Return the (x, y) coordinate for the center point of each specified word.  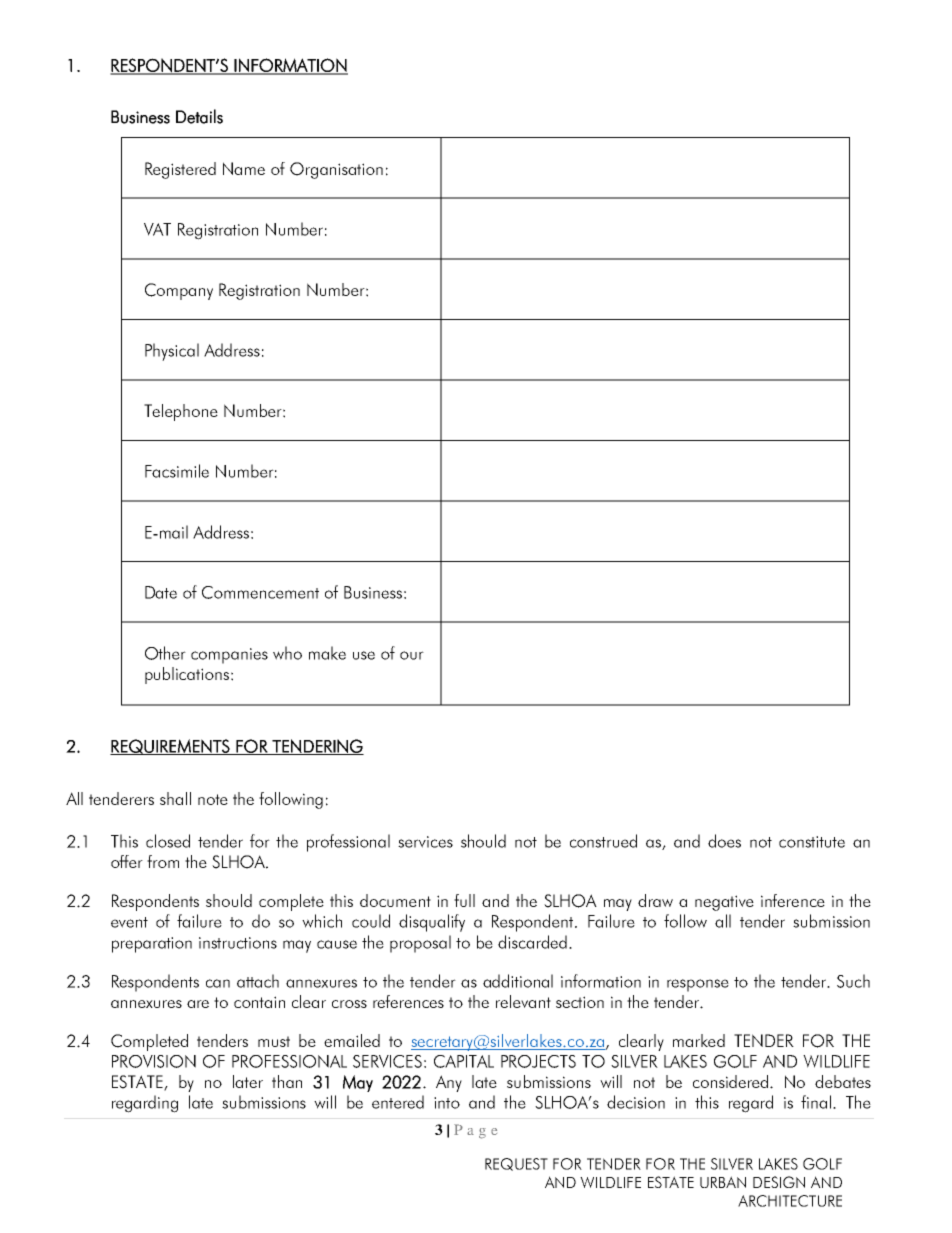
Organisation (336, 170)
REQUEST (516, 1164)
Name (244, 168)
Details (199, 116)
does (724, 841)
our (412, 655)
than (287, 1081)
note (213, 799)
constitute (812, 842)
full (464, 900)
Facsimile (177, 471)
